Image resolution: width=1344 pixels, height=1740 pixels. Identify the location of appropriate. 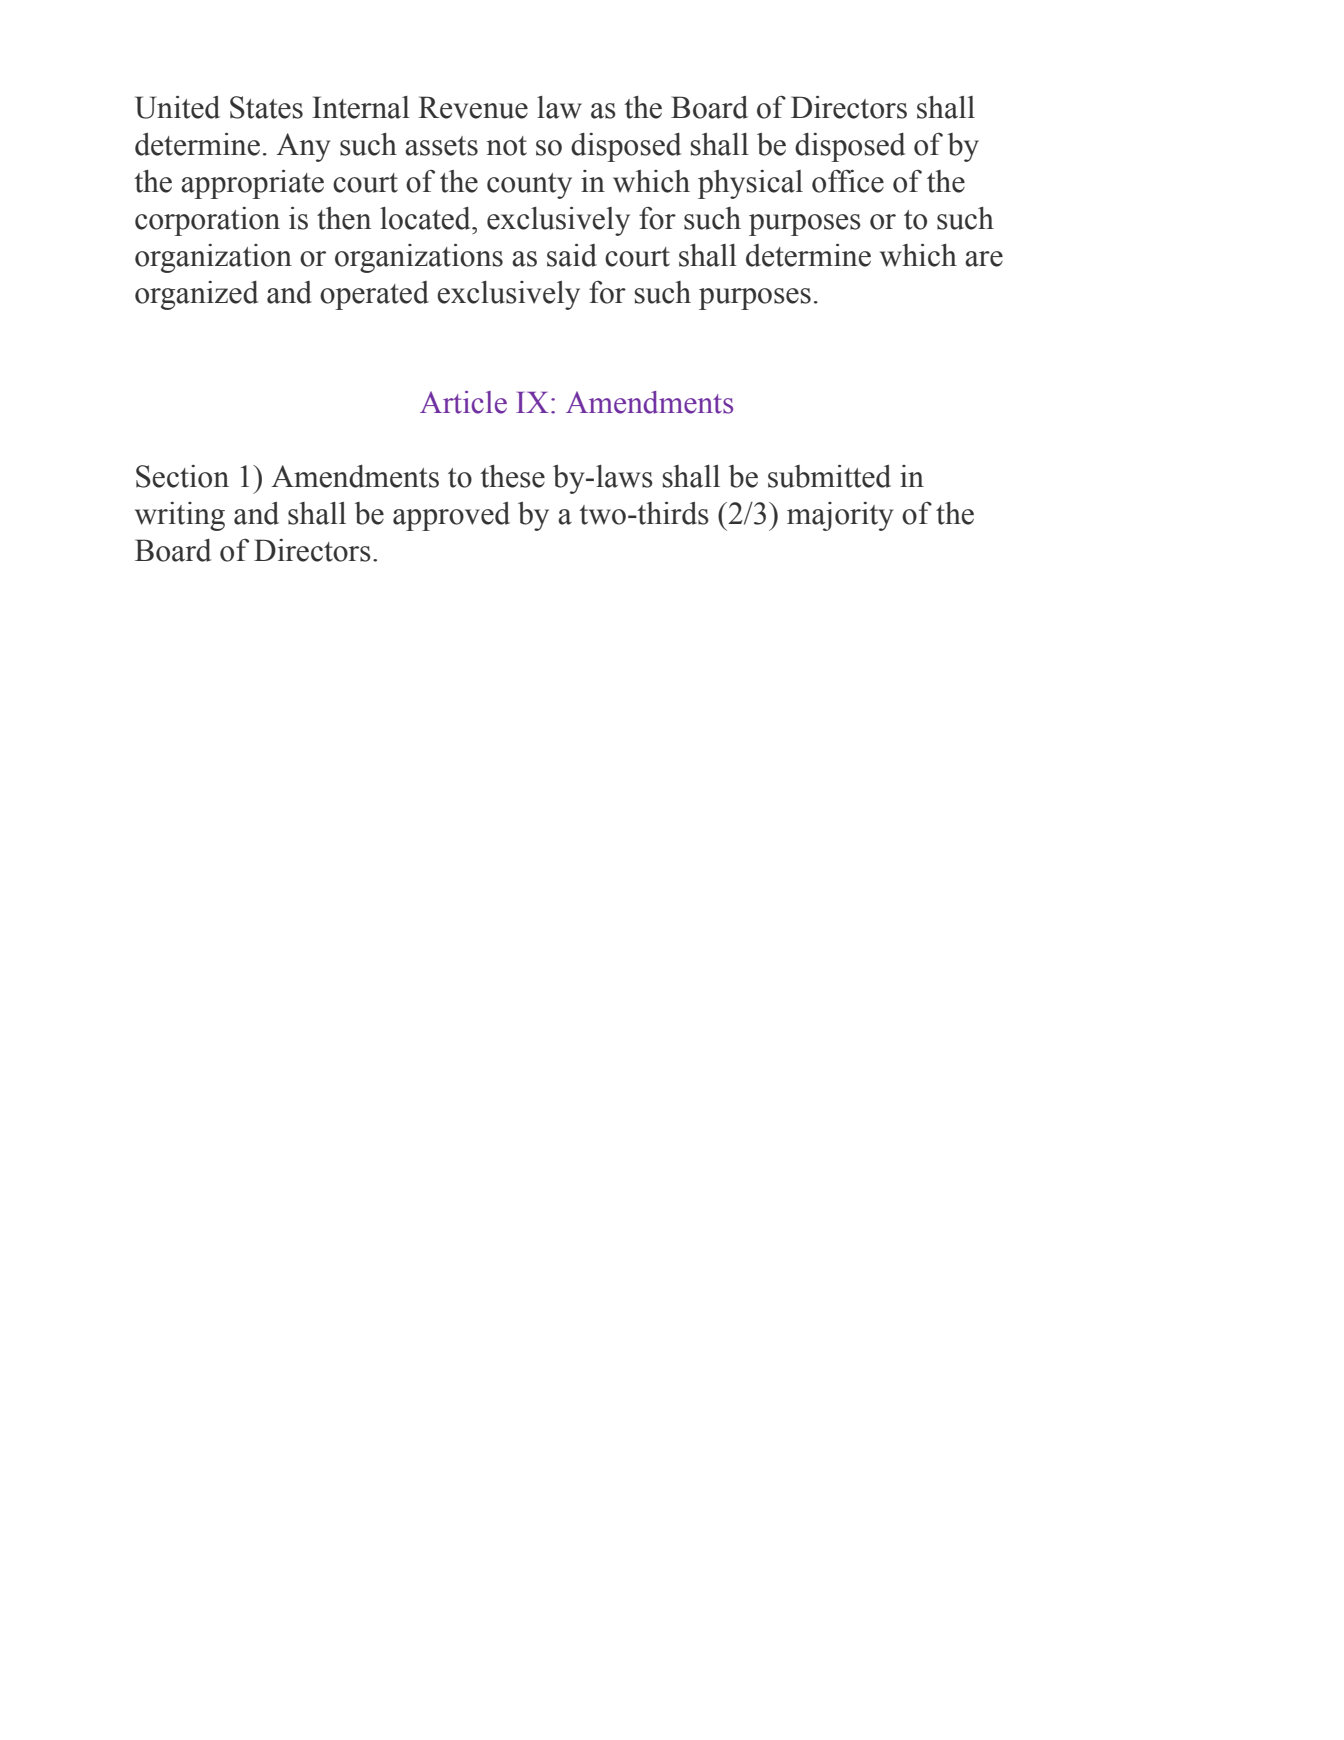
(252, 184).
